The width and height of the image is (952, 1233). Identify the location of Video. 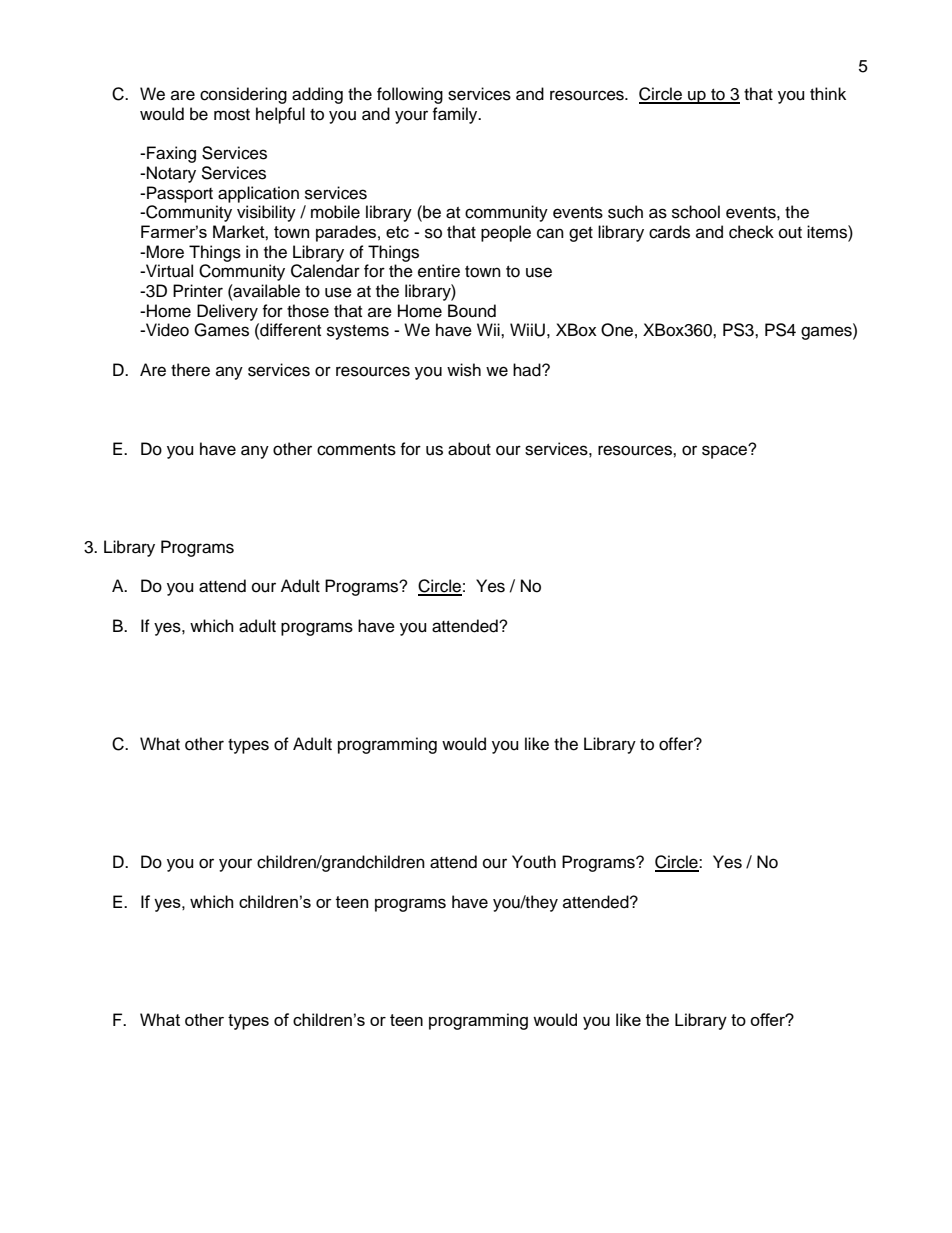
(166, 330).
